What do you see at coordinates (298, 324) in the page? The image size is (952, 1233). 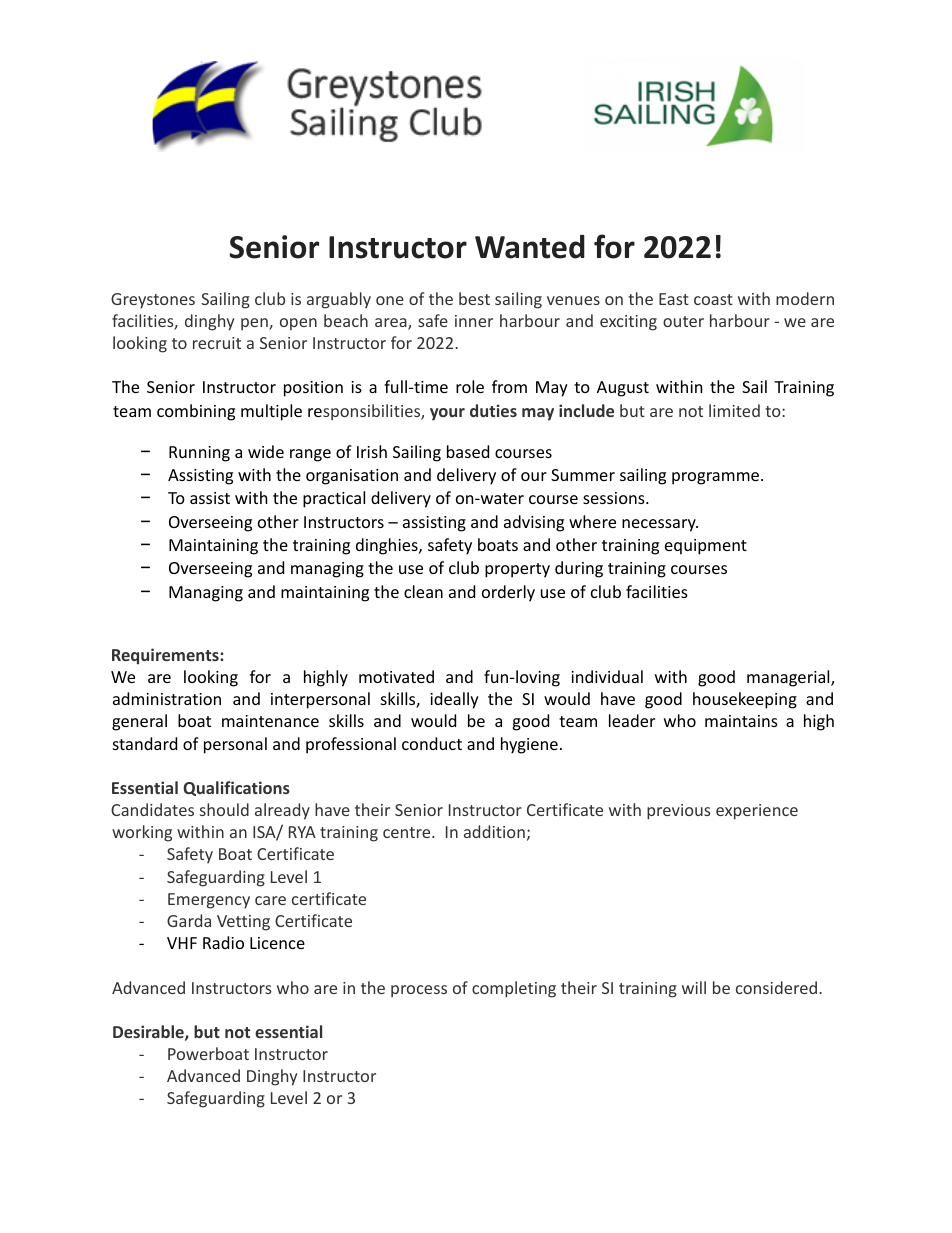 I see `open` at bounding box center [298, 324].
